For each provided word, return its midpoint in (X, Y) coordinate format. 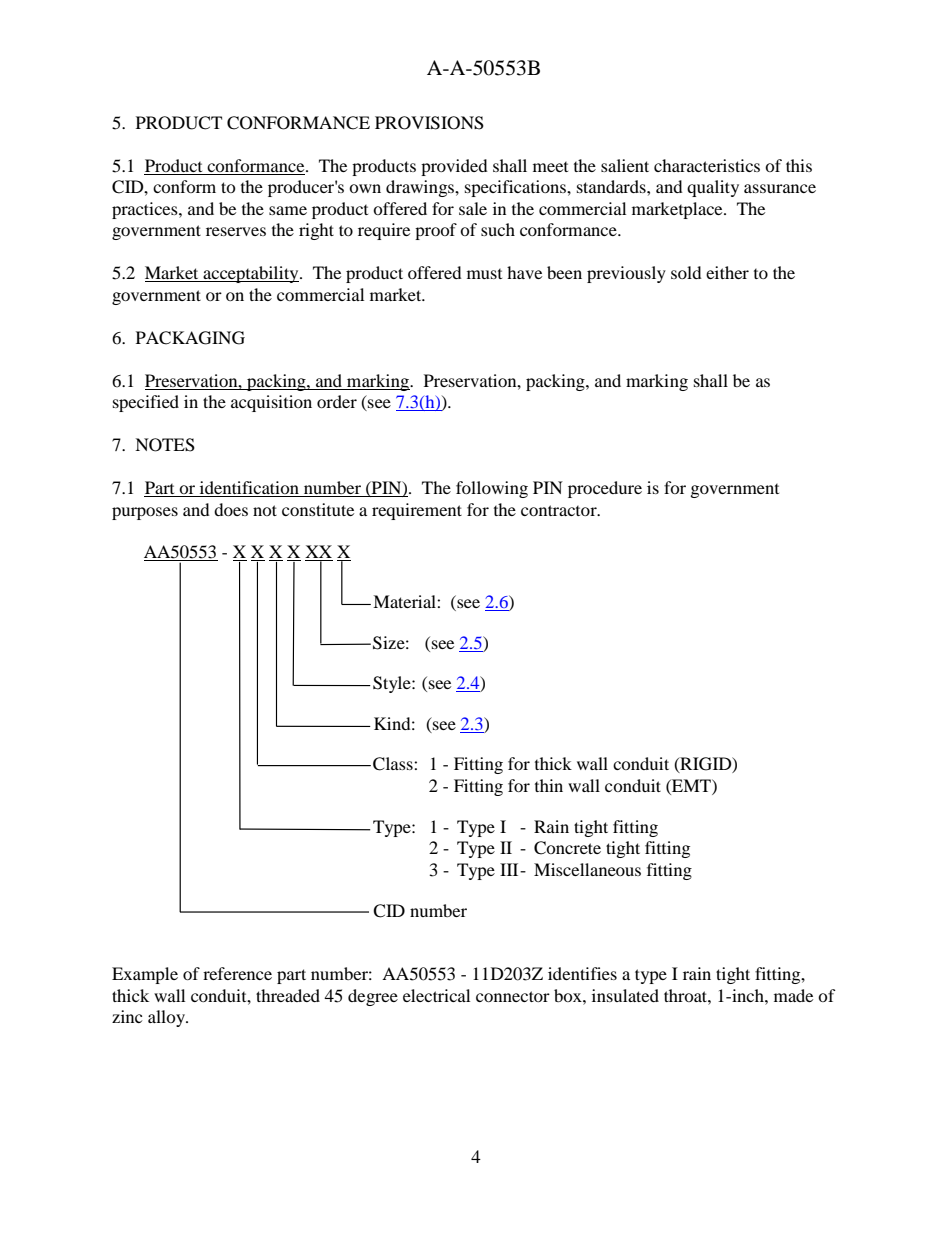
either (727, 272)
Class (394, 764)
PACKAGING (190, 338)
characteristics (707, 165)
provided (454, 167)
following (492, 489)
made (793, 995)
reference (237, 973)
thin (549, 785)
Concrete (567, 848)
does (231, 509)
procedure (605, 489)
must (484, 274)
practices (146, 210)
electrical (436, 995)
